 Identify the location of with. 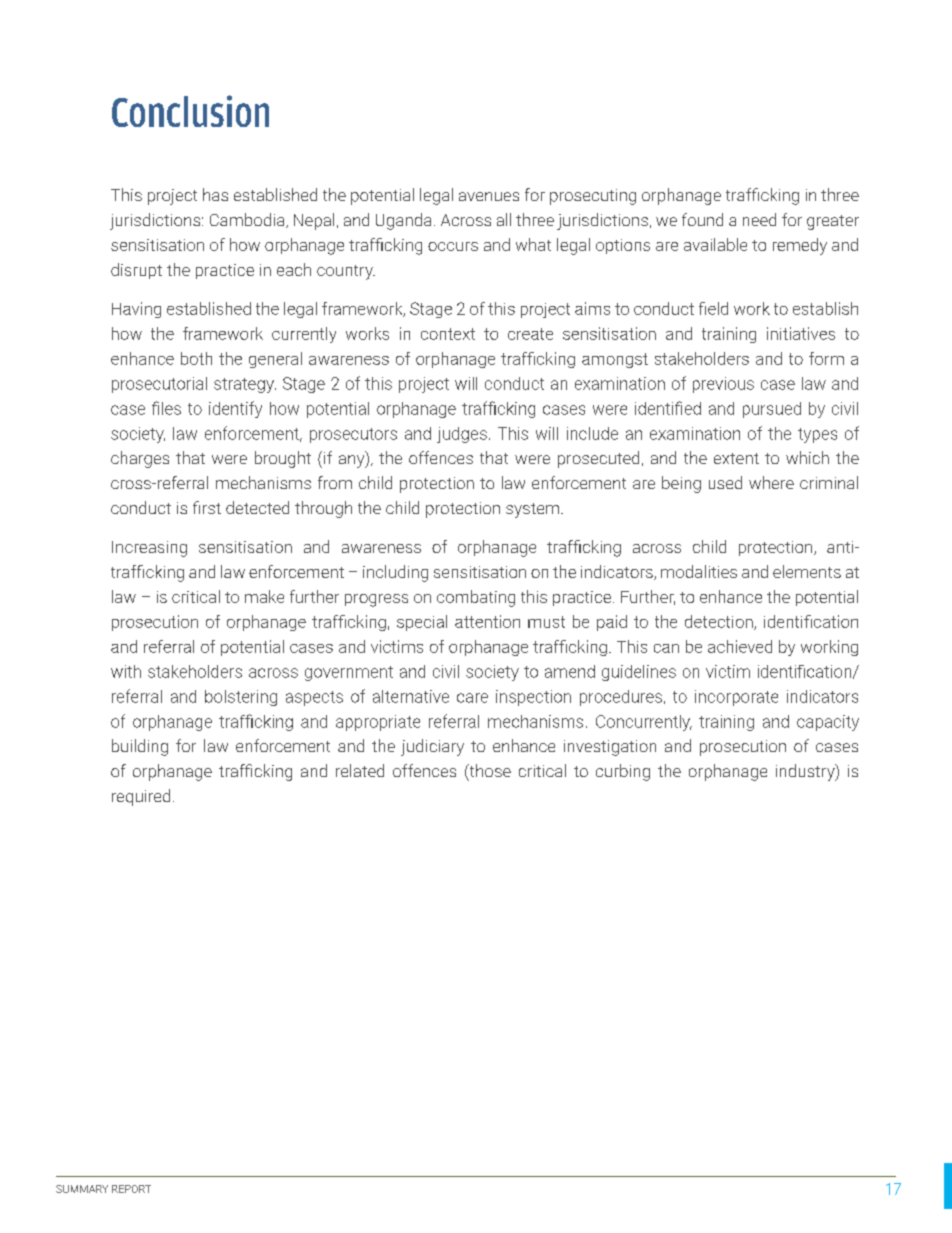
(126, 671).
